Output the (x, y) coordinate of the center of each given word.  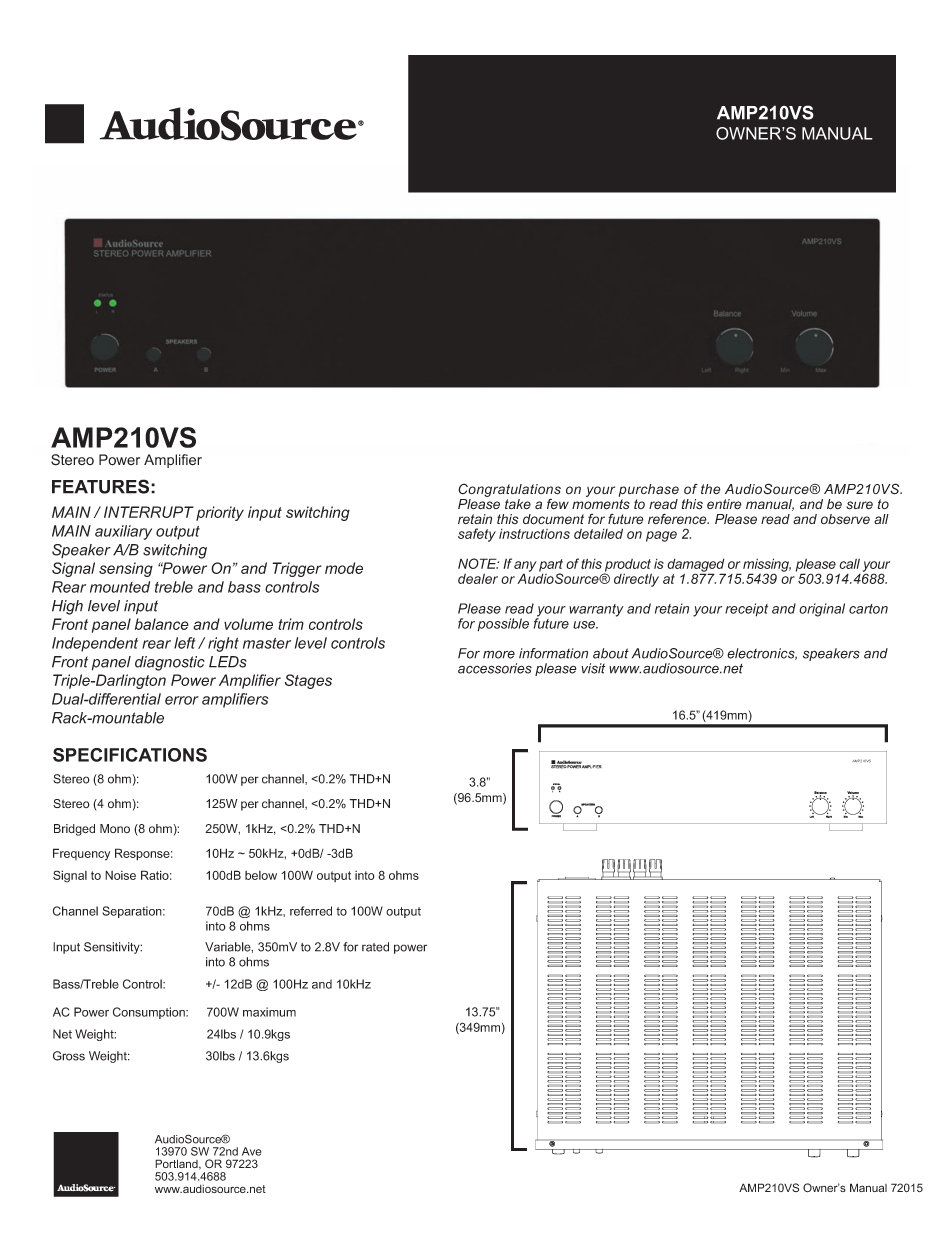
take (518, 504)
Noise (120, 875)
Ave (251, 1151)
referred (311, 911)
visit (593, 668)
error (182, 700)
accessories (495, 668)
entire (724, 504)
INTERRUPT (149, 512)
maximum (269, 1012)
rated (375, 947)
